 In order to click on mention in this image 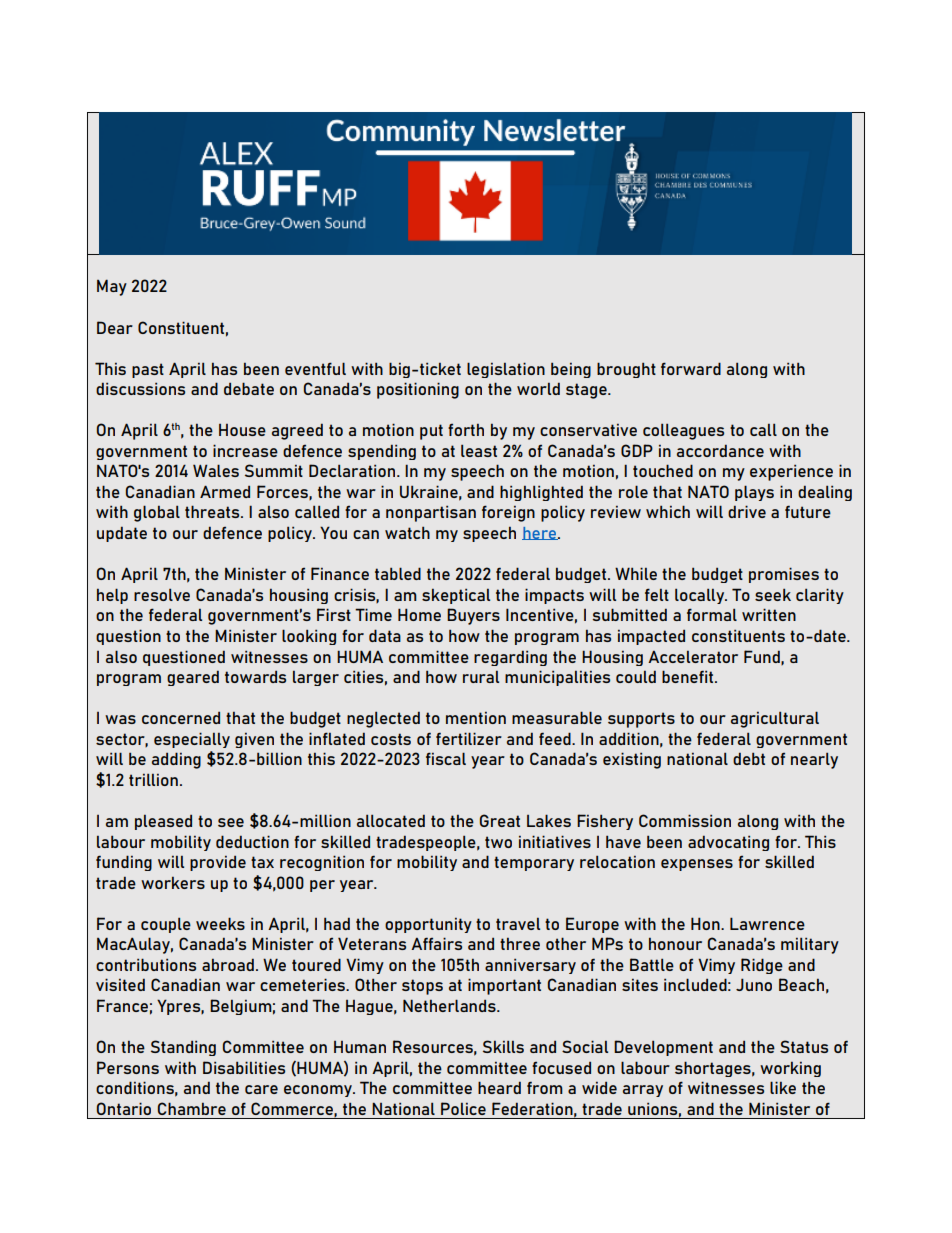, I will do `click(476, 718)`.
